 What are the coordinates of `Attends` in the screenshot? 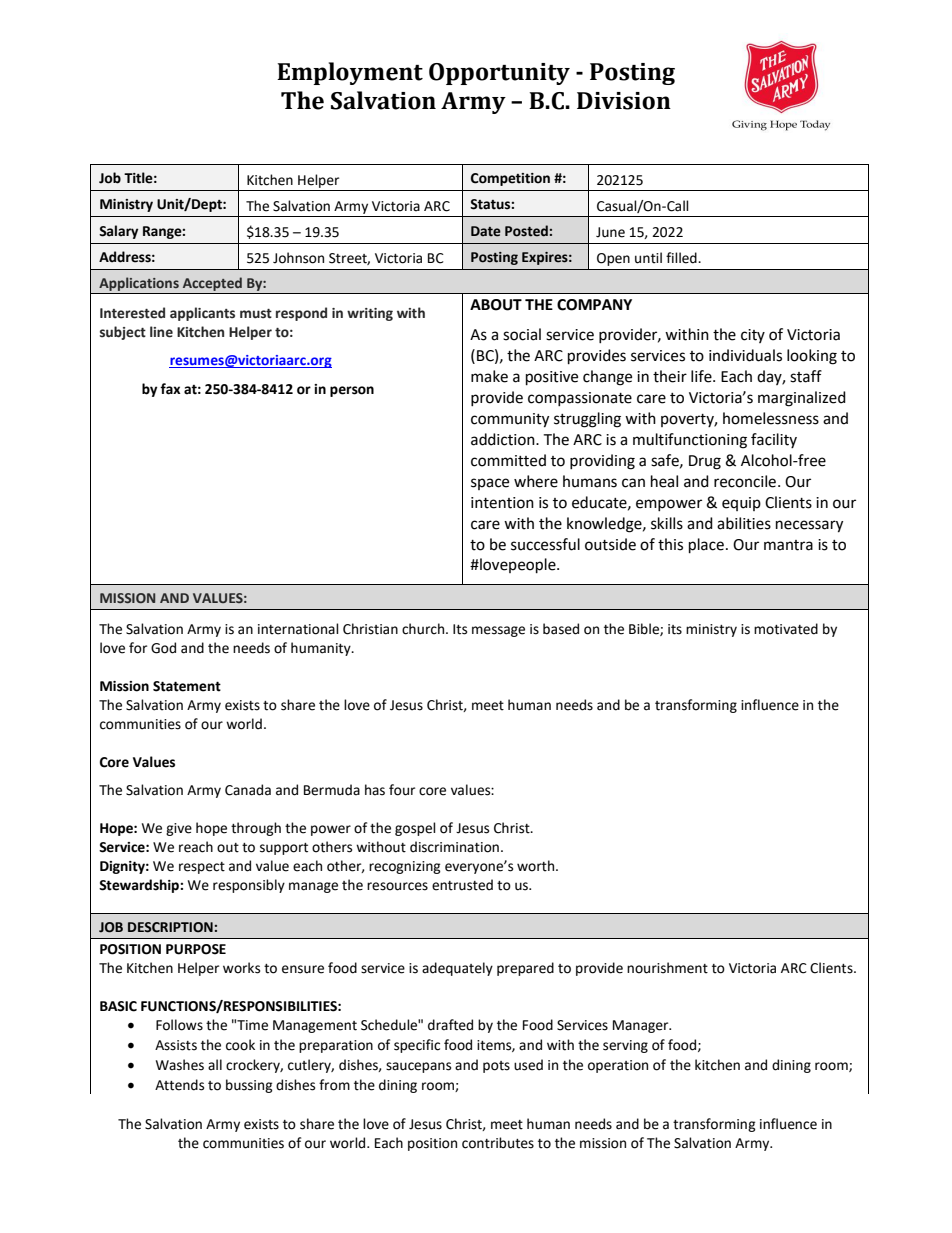 It's located at (179, 1085).
